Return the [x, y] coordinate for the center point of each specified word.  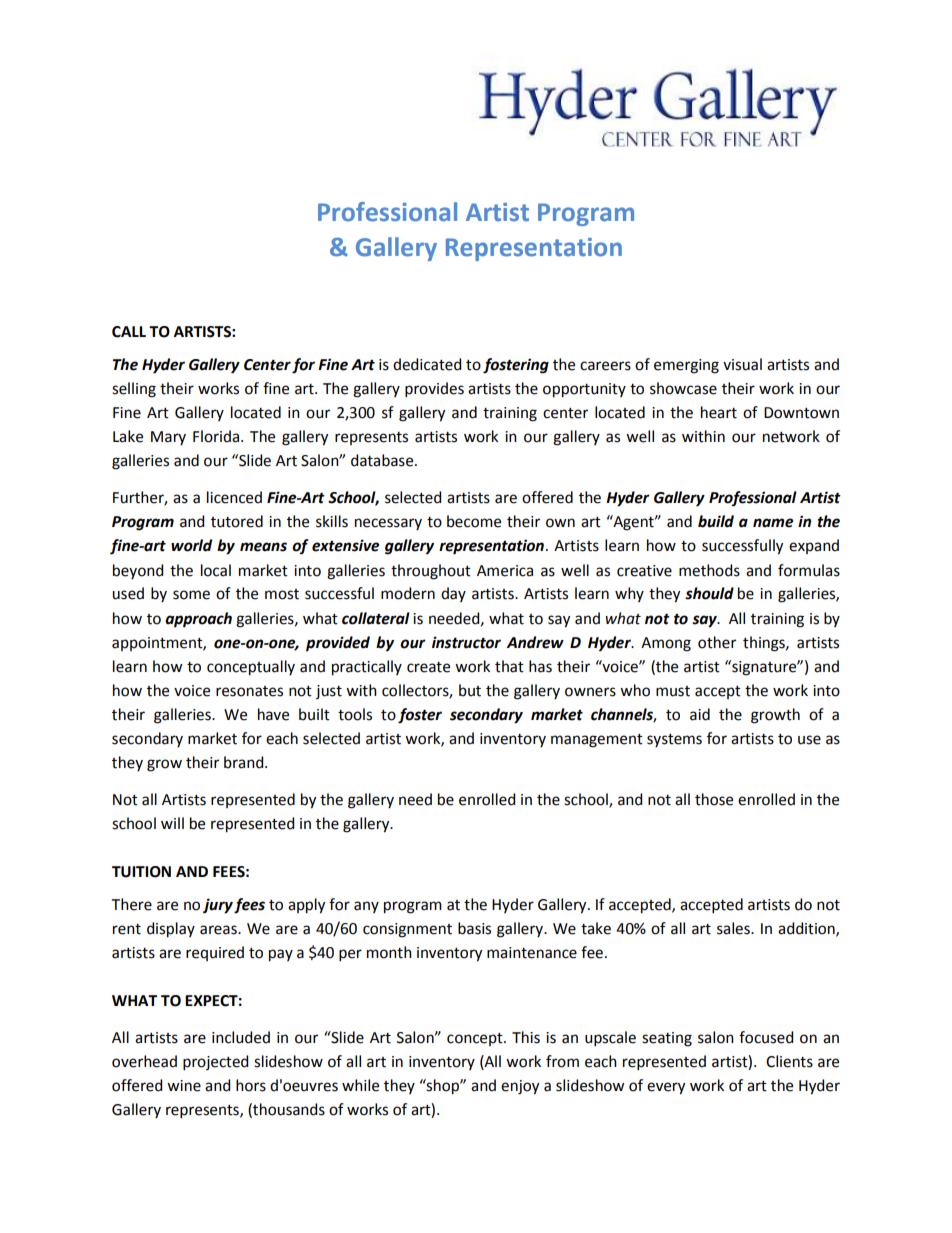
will [172, 823]
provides [434, 389]
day [453, 594]
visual [742, 364]
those [714, 799]
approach [198, 620]
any [366, 907]
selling [134, 390]
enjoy [520, 1087]
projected [215, 1062]
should [709, 593]
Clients [789, 1061]
